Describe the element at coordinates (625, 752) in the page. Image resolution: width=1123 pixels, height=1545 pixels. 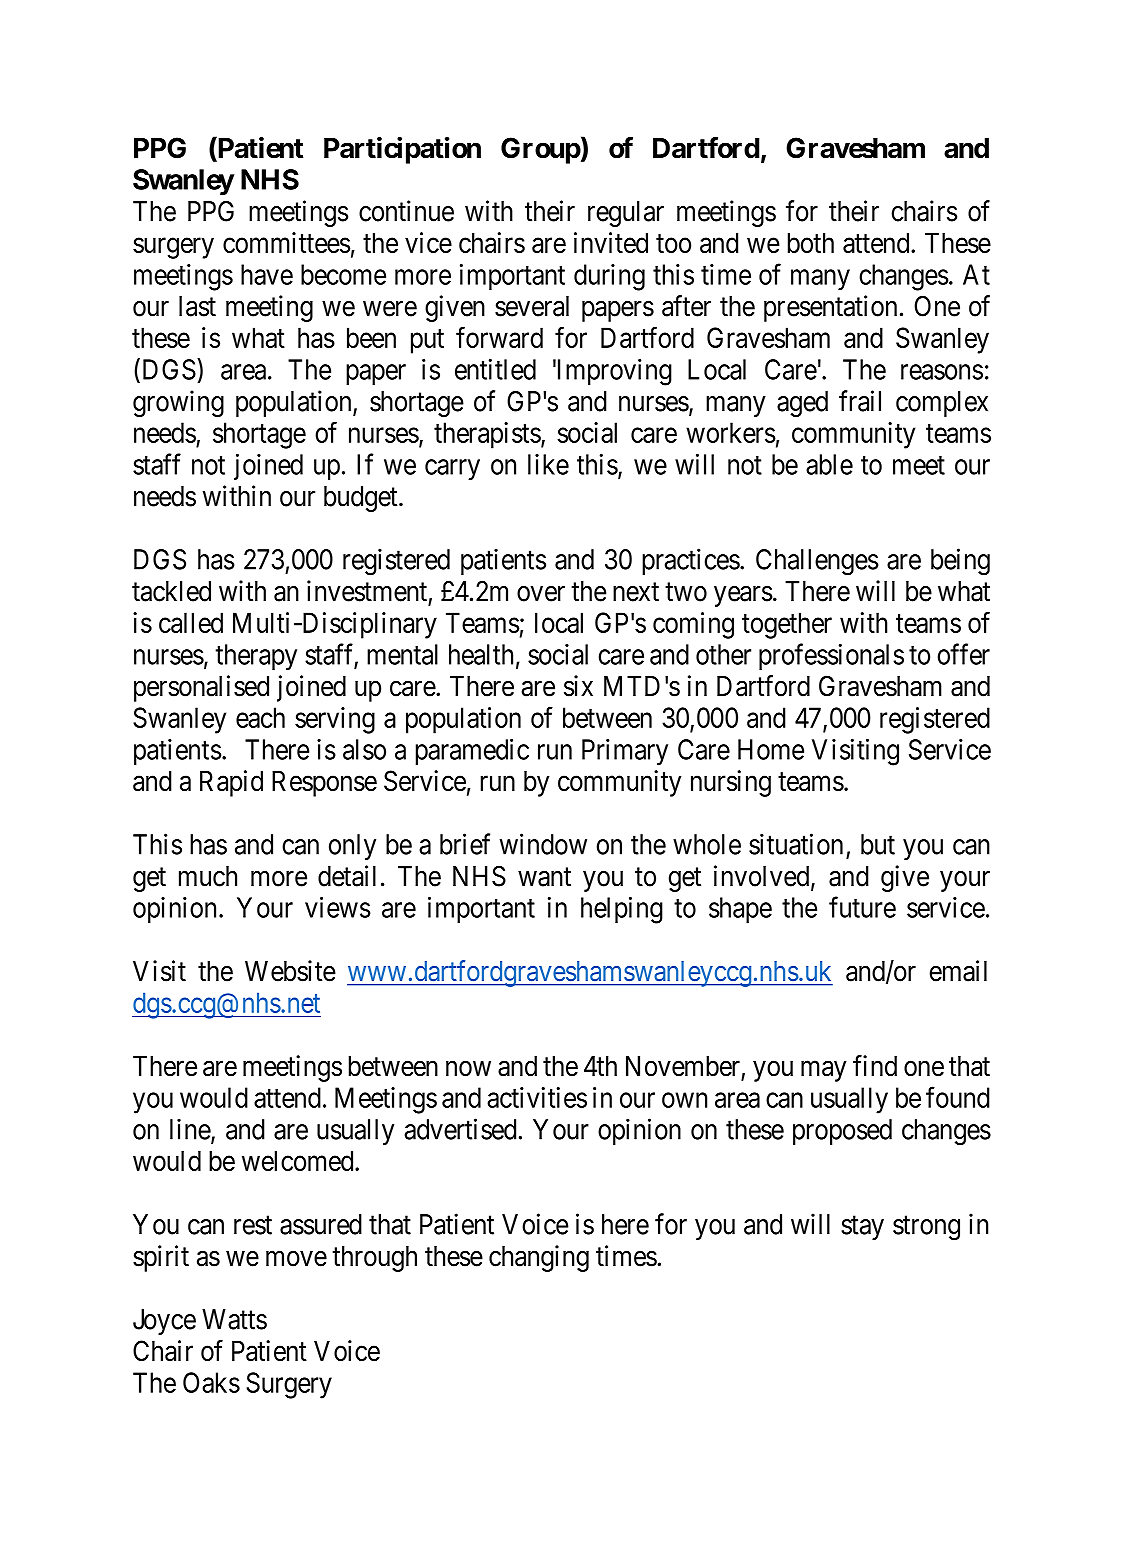
I see `Primary` at that location.
